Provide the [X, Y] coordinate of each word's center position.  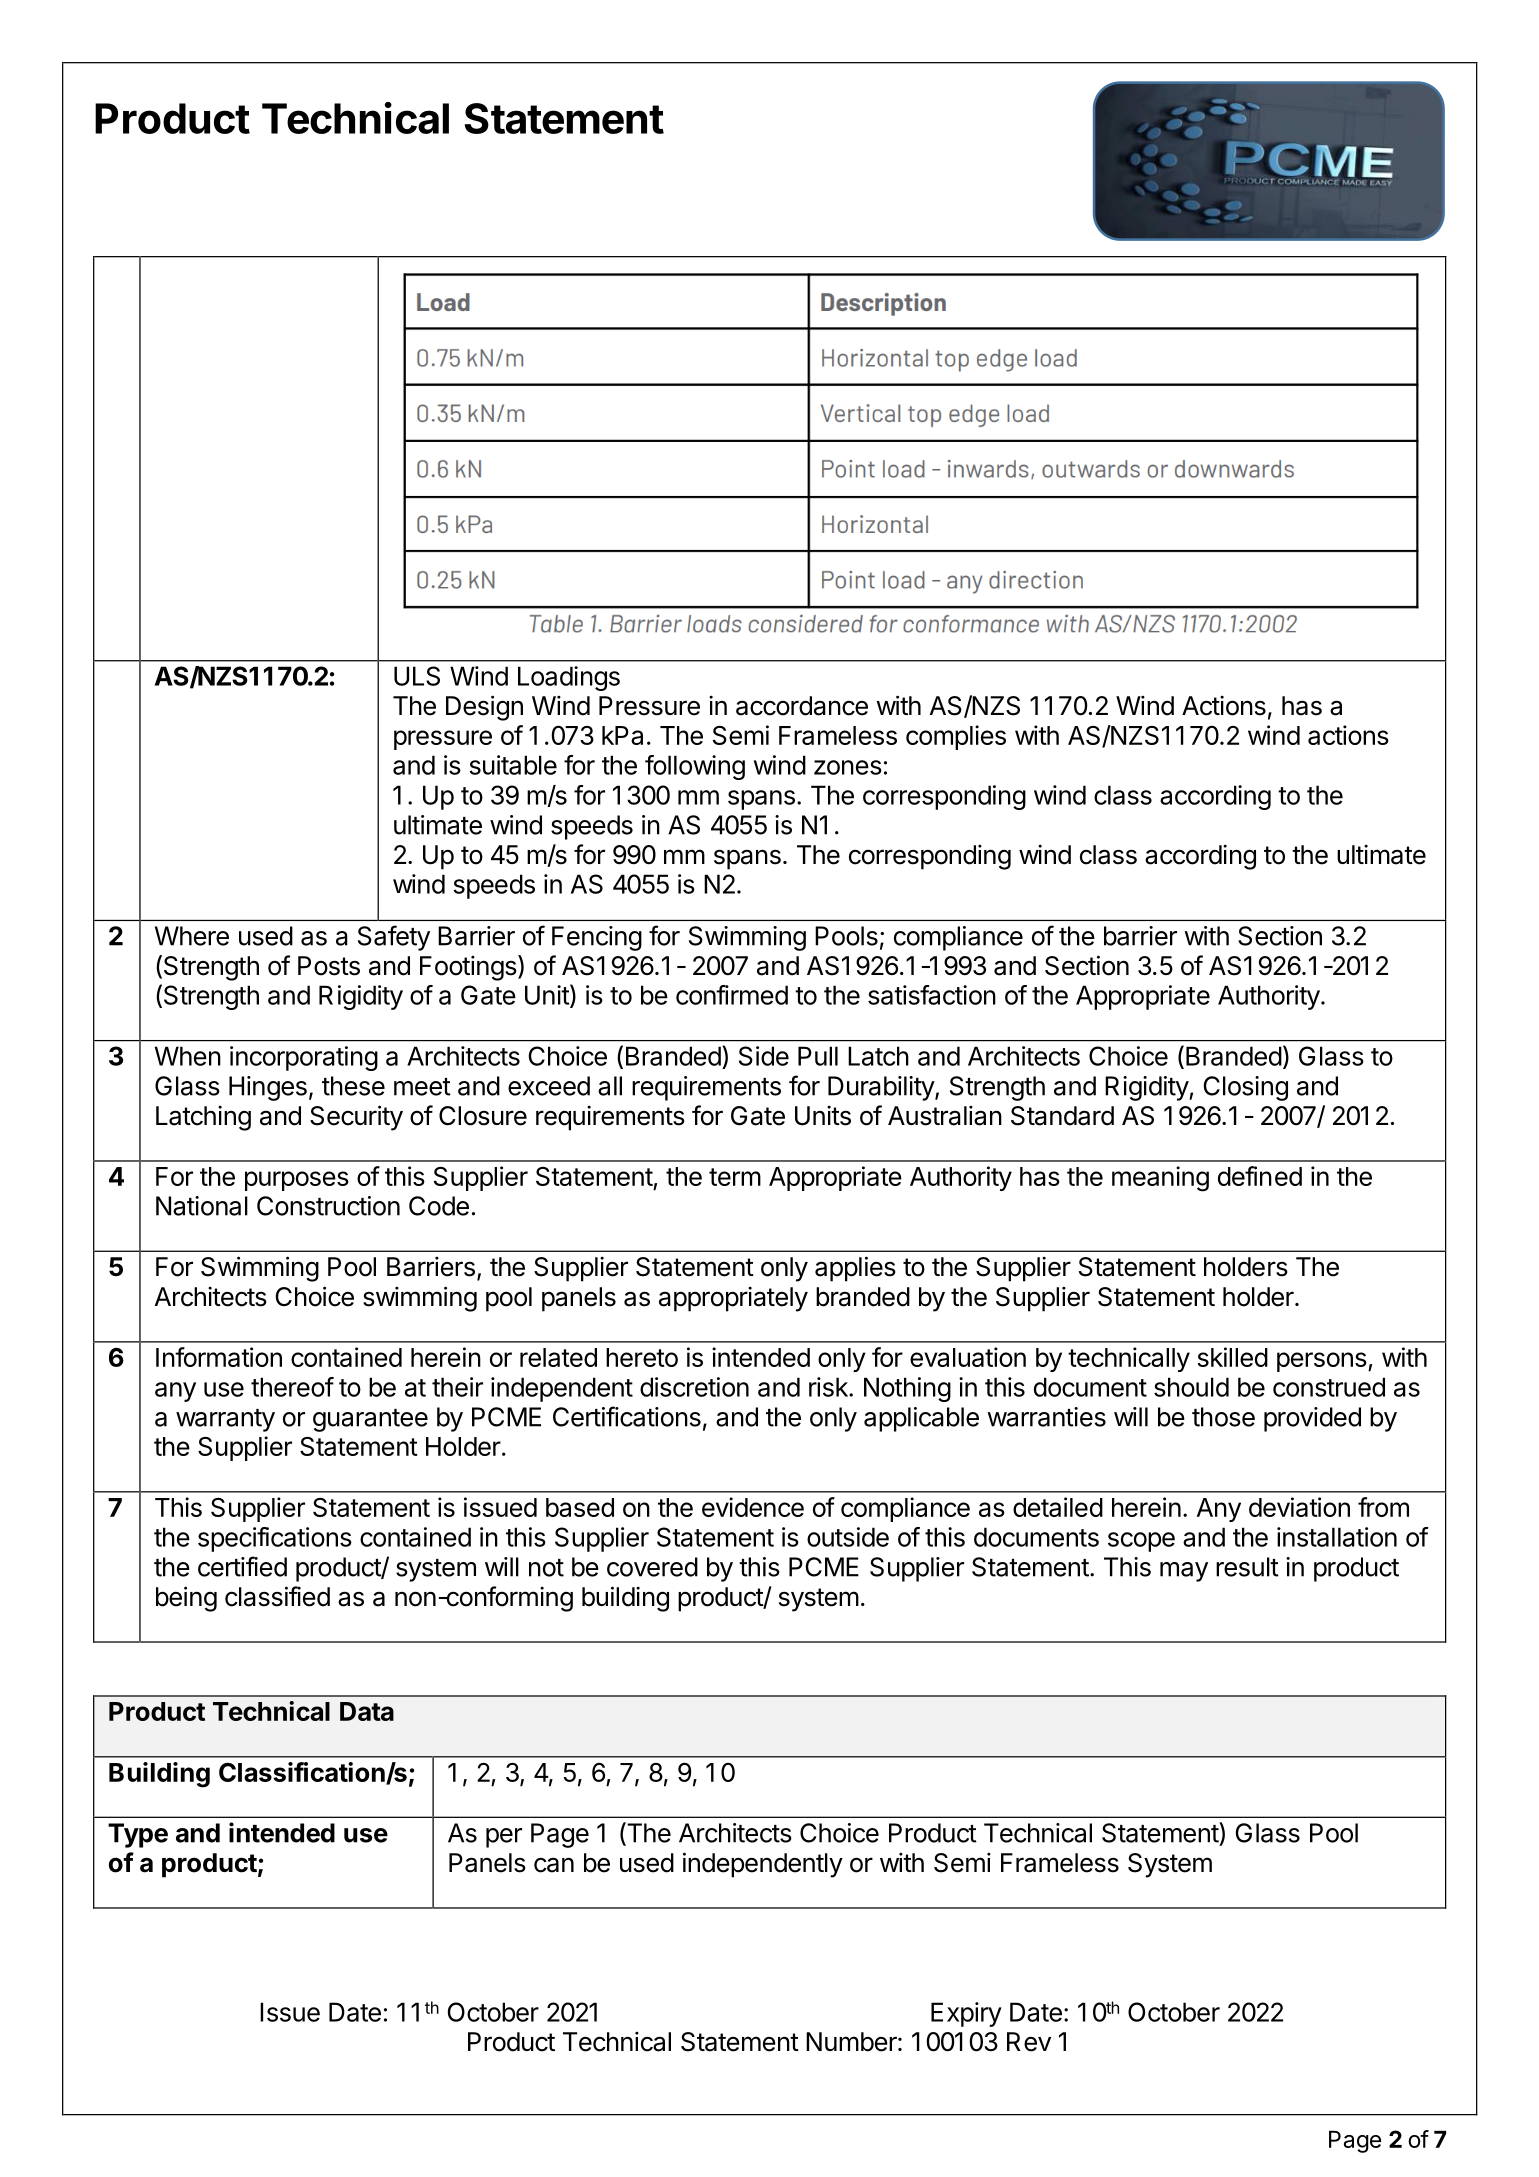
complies [956, 737]
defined [1260, 1176]
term [735, 1177]
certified [242, 1566]
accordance [802, 706]
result [1247, 1567]
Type [138, 1835]
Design [484, 708]
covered [652, 1567]
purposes [297, 1181]
